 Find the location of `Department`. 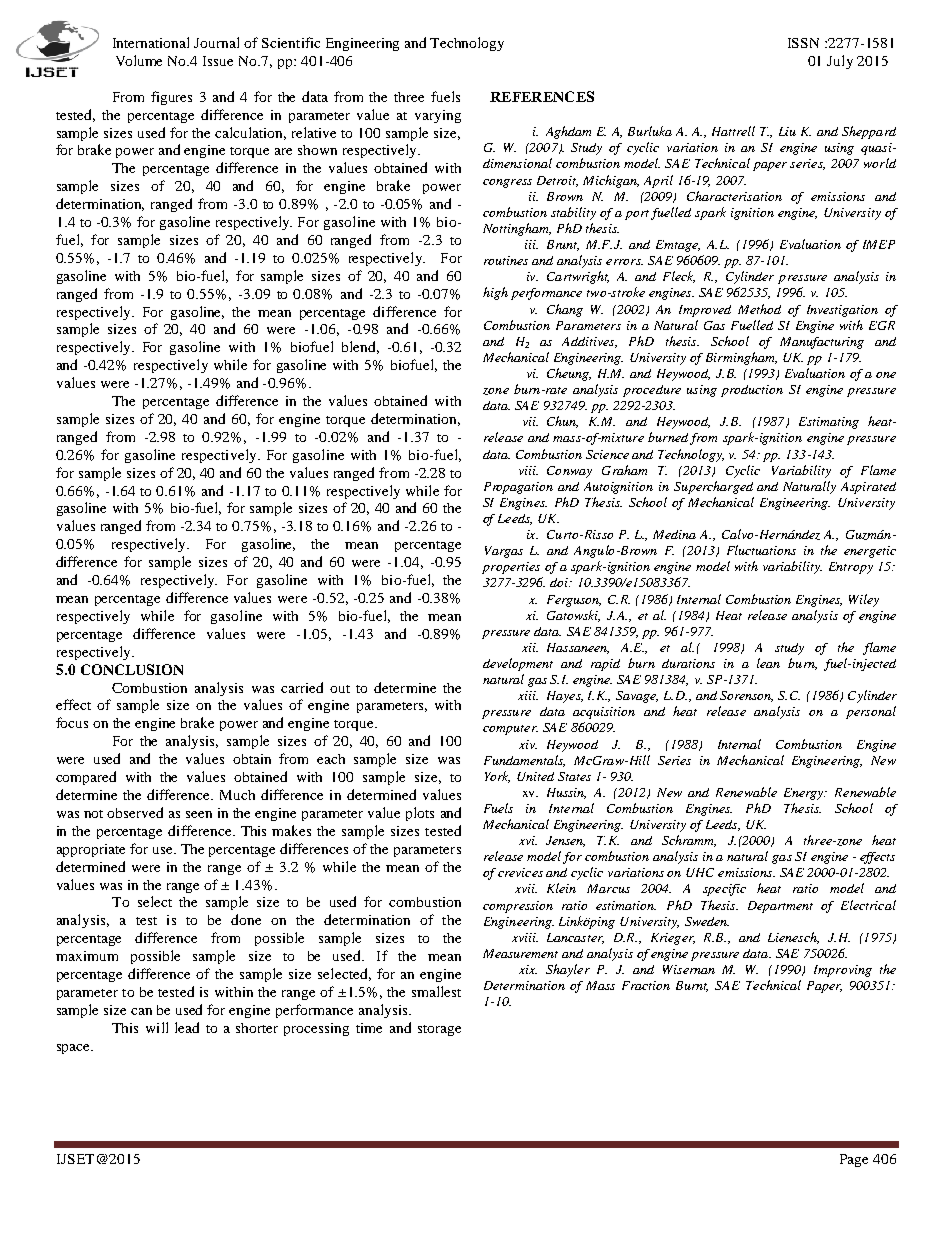

Department is located at coordinates (780, 907).
